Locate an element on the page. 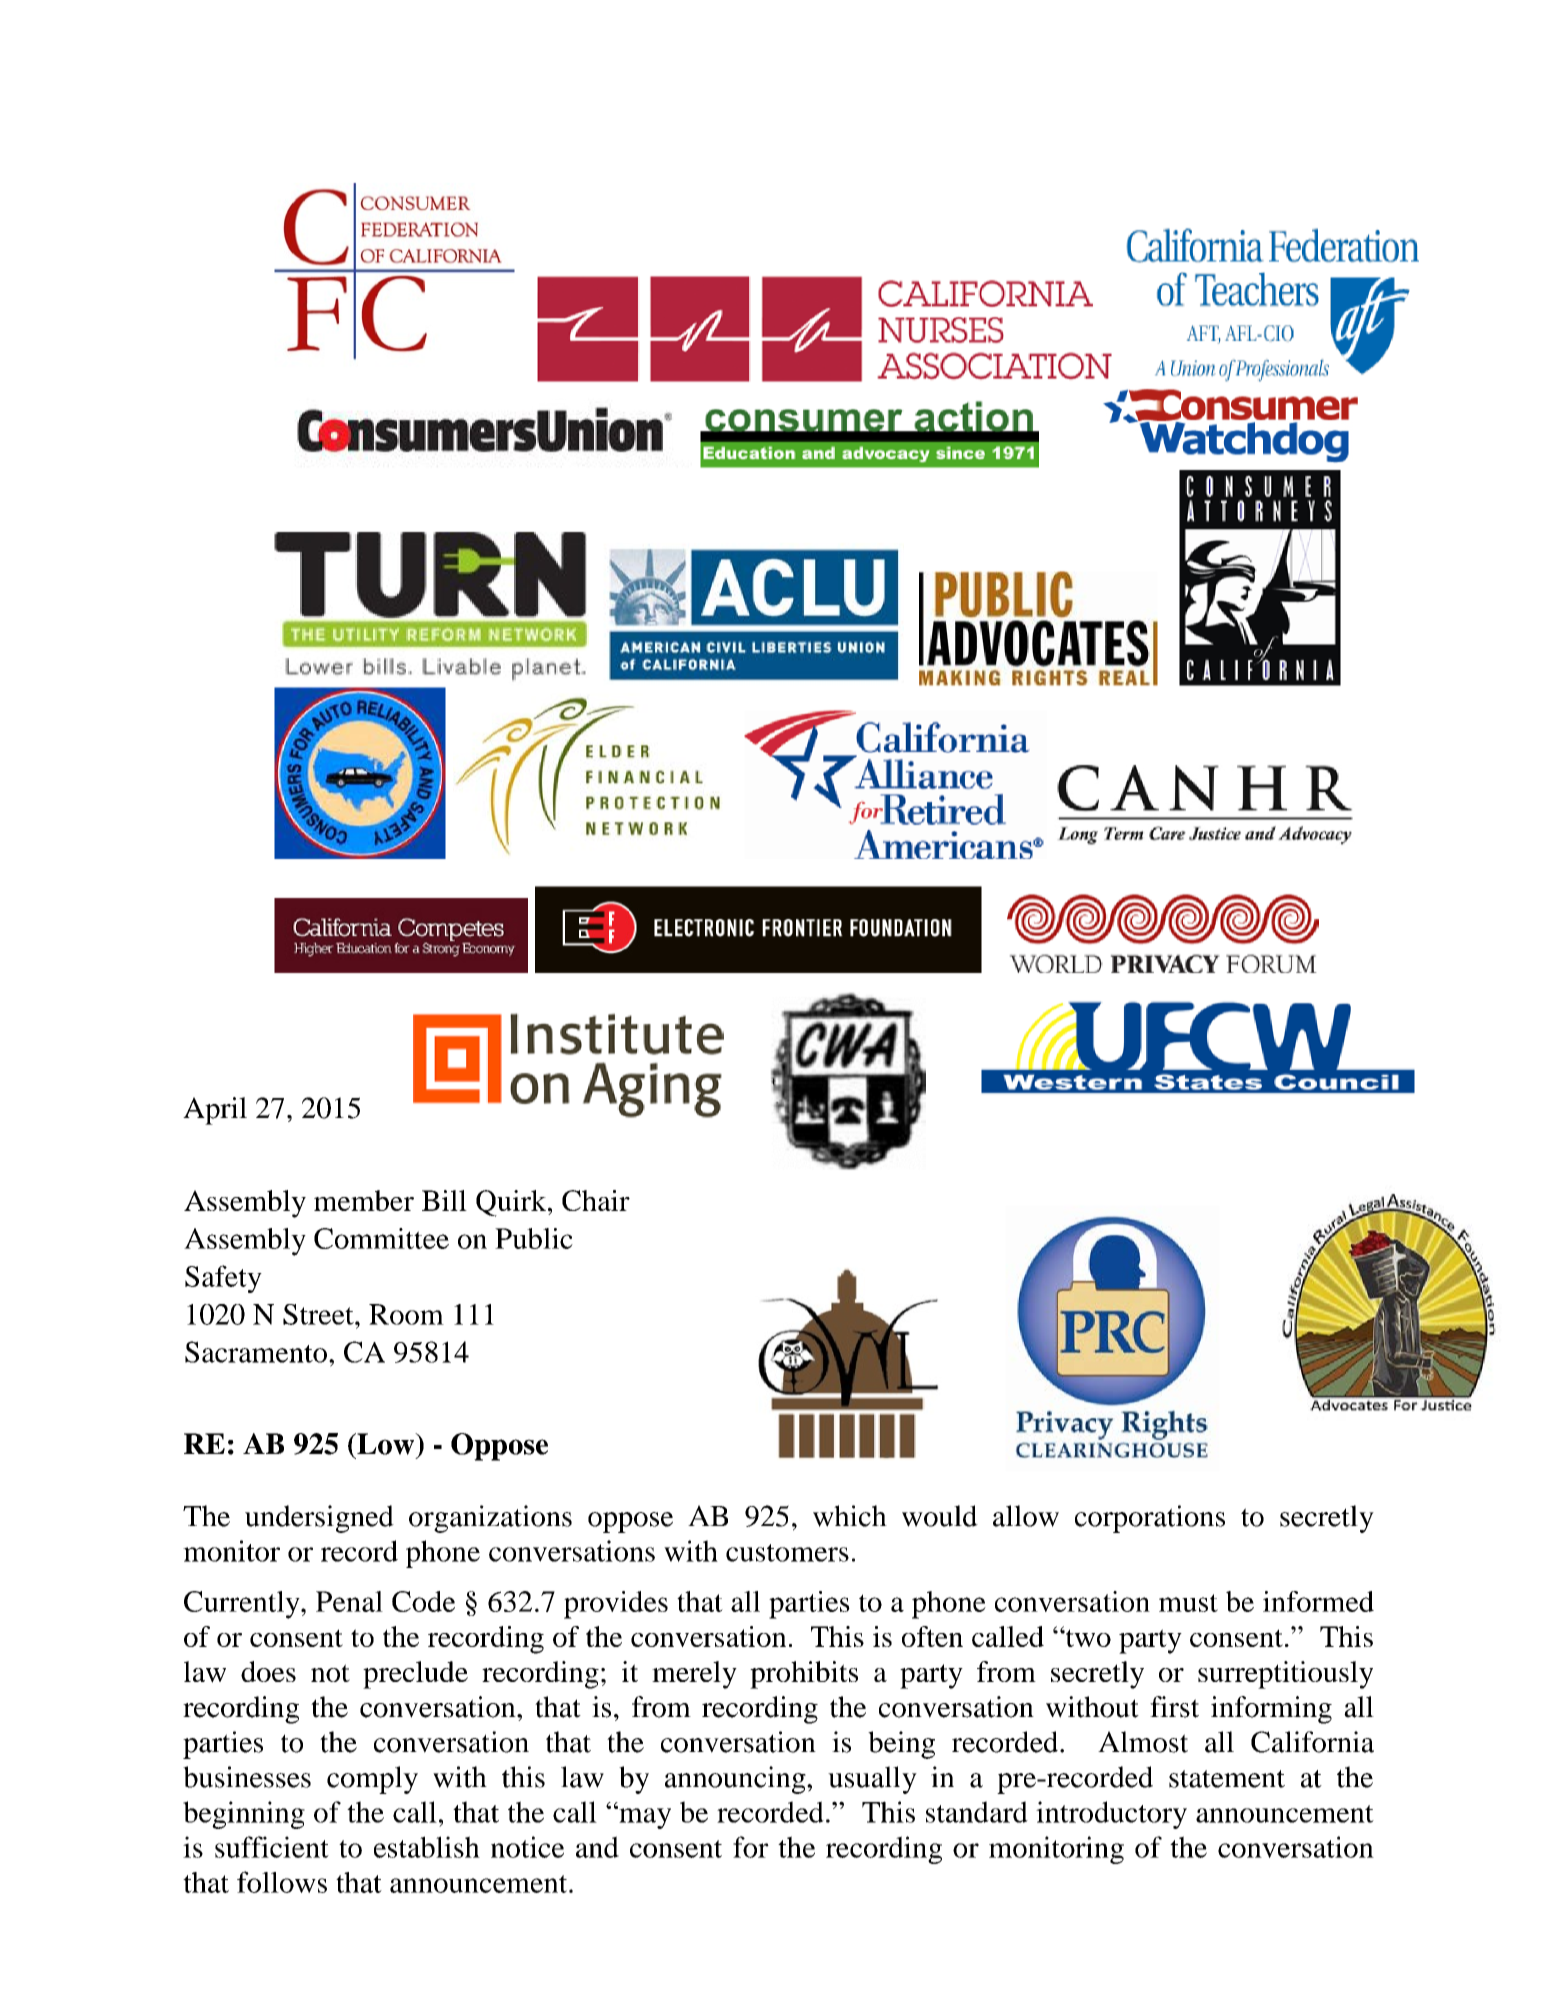  may is located at coordinates (644, 1817).
